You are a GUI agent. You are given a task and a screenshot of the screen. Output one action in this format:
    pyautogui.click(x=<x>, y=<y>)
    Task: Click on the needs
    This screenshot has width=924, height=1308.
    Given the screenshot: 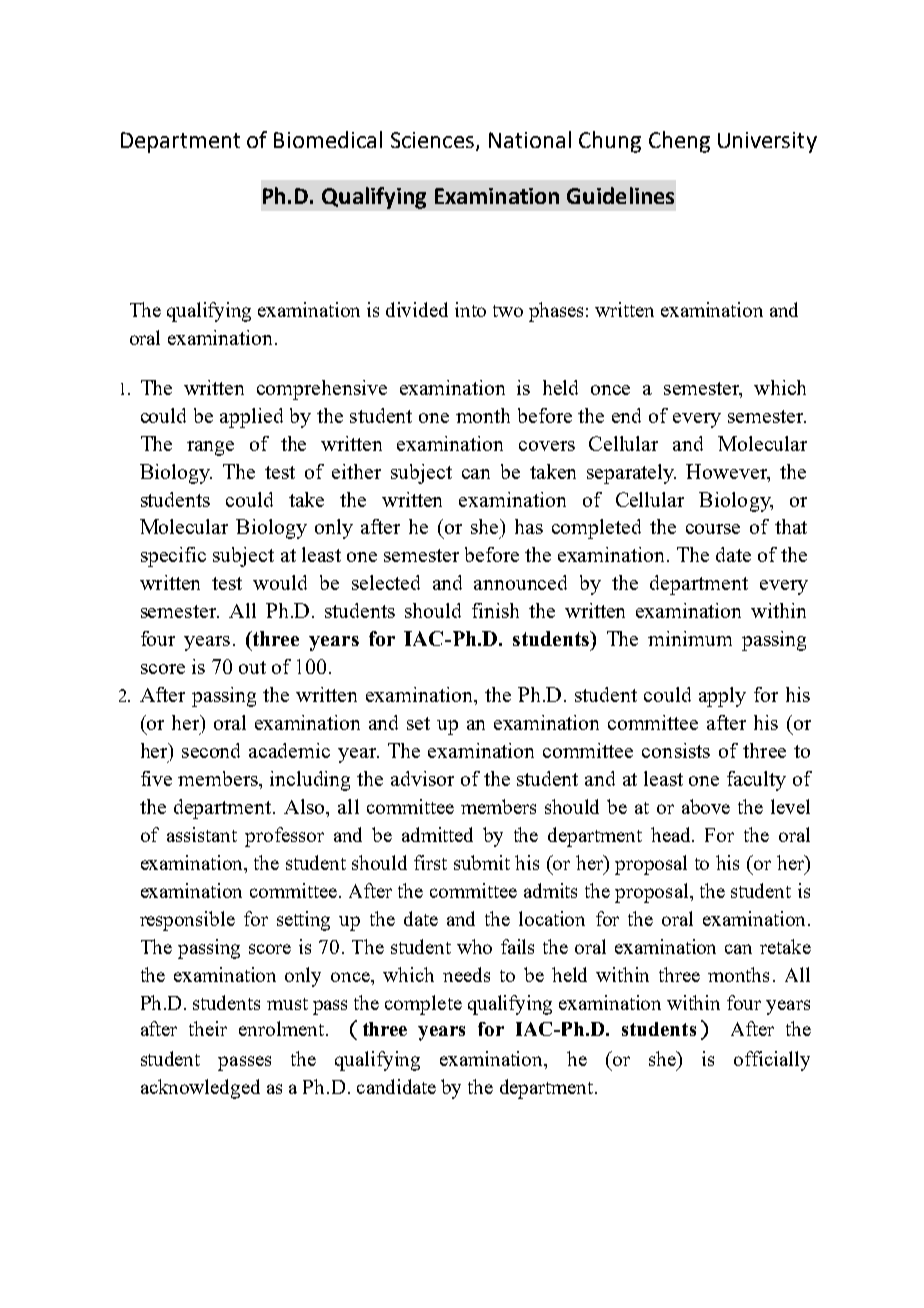 What is the action you would take?
    pyautogui.click(x=466, y=974)
